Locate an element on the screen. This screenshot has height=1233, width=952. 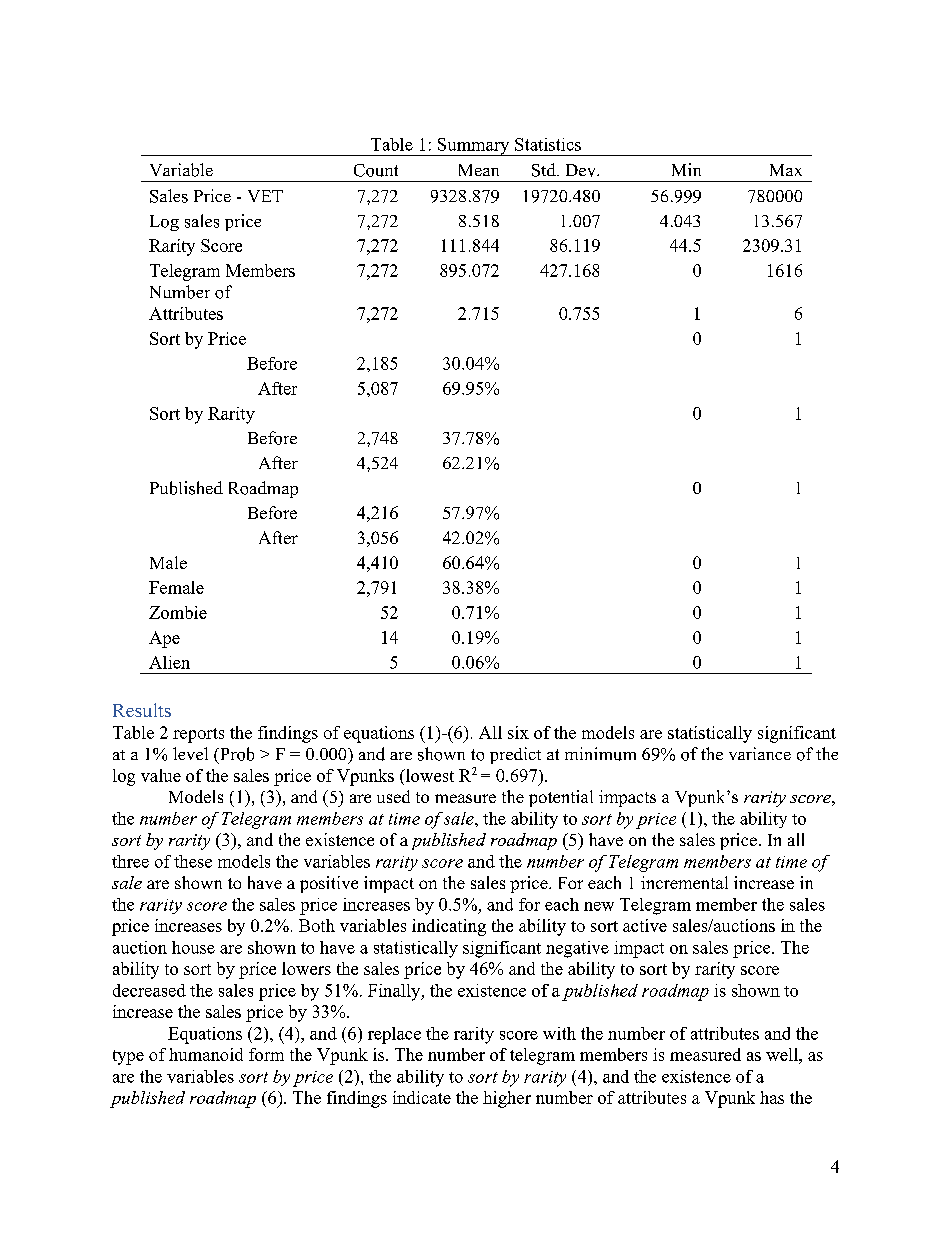
Mean is located at coordinates (479, 170).
